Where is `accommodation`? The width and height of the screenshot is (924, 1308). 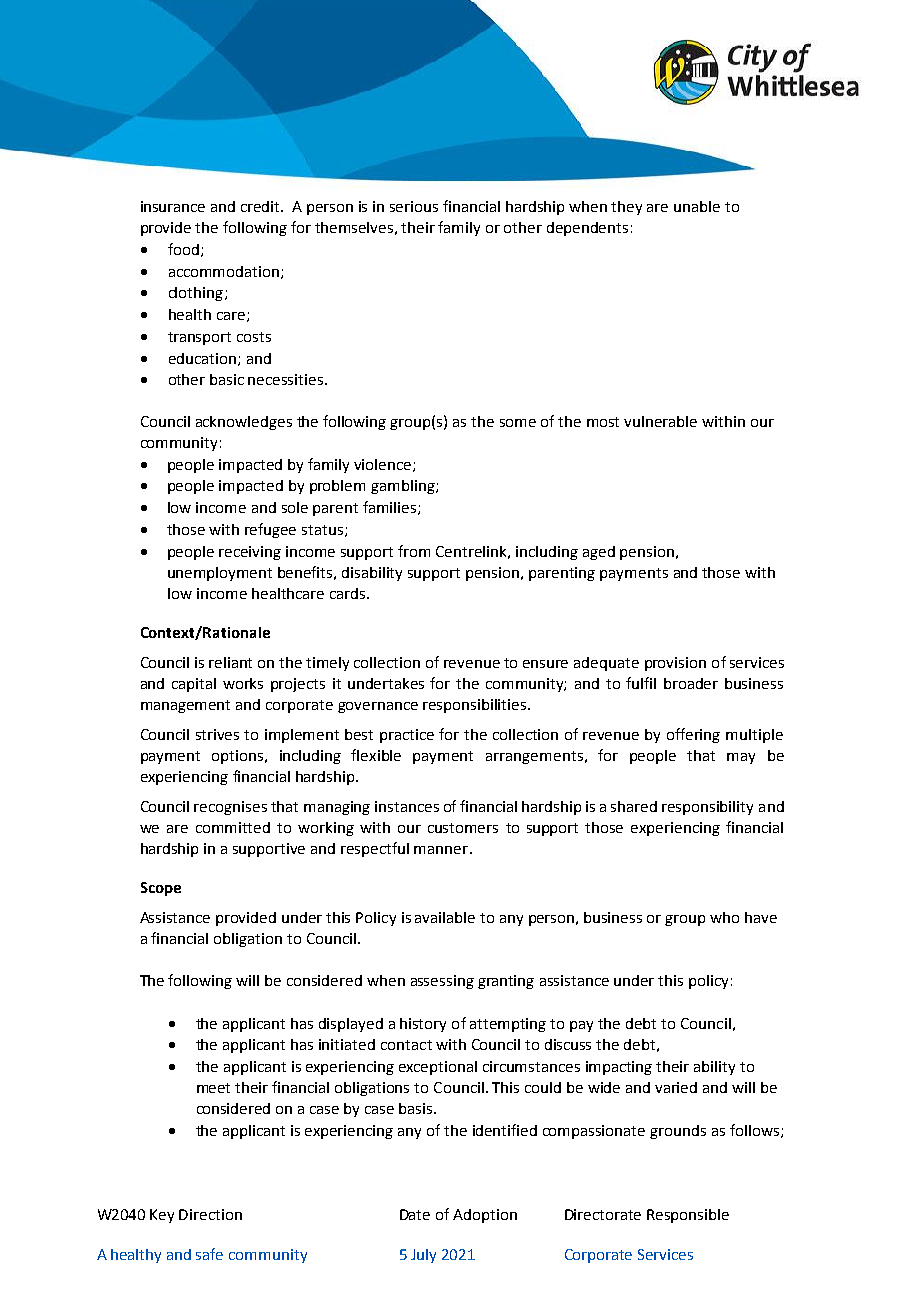
accommodation is located at coordinates (225, 272).
